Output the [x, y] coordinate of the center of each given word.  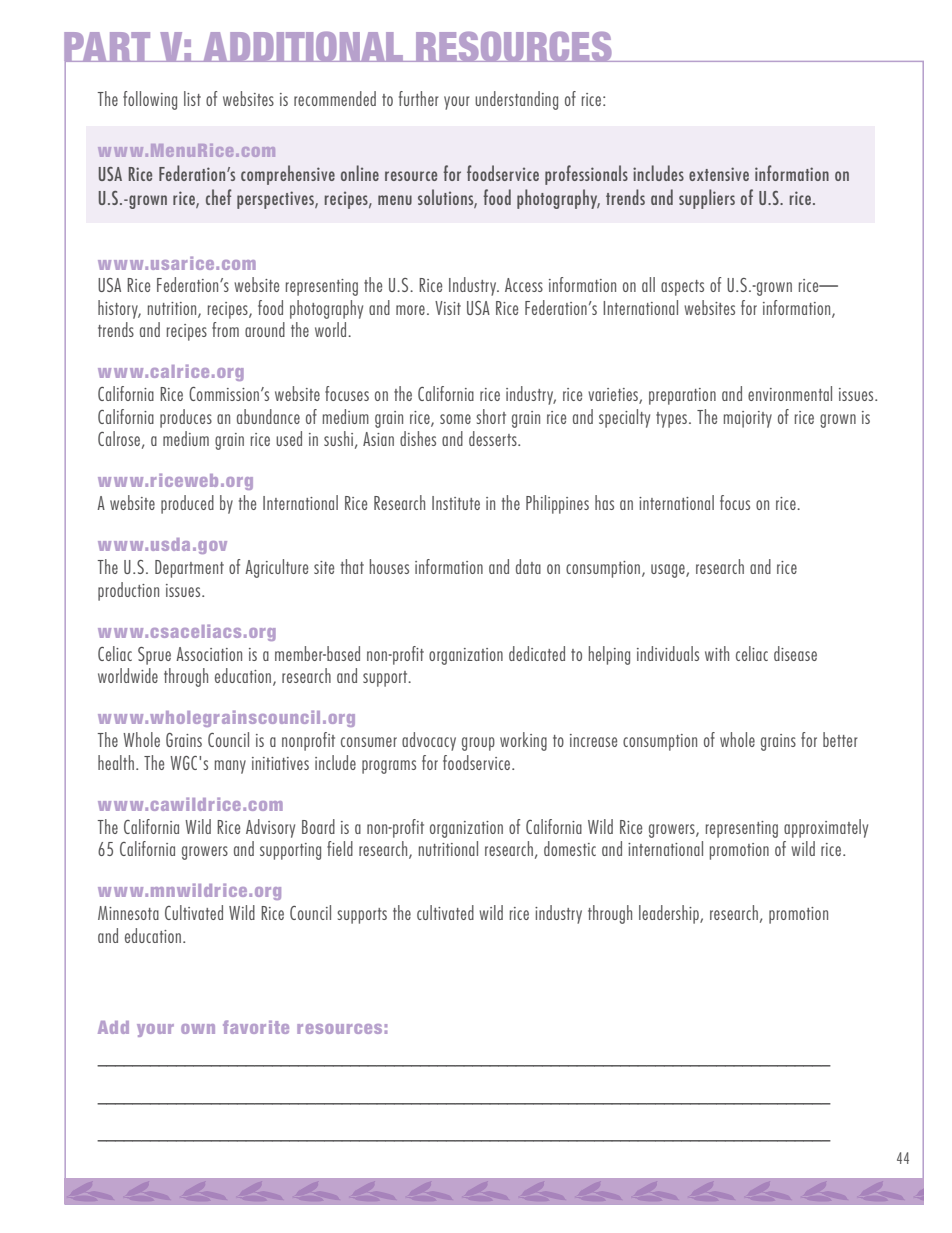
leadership [670, 914]
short [491, 416]
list [192, 98]
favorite [256, 1027]
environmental [790, 393]
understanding [516, 100]
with [717, 653]
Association [209, 654]
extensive [719, 174]
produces [186, 418]
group [478, 744]
